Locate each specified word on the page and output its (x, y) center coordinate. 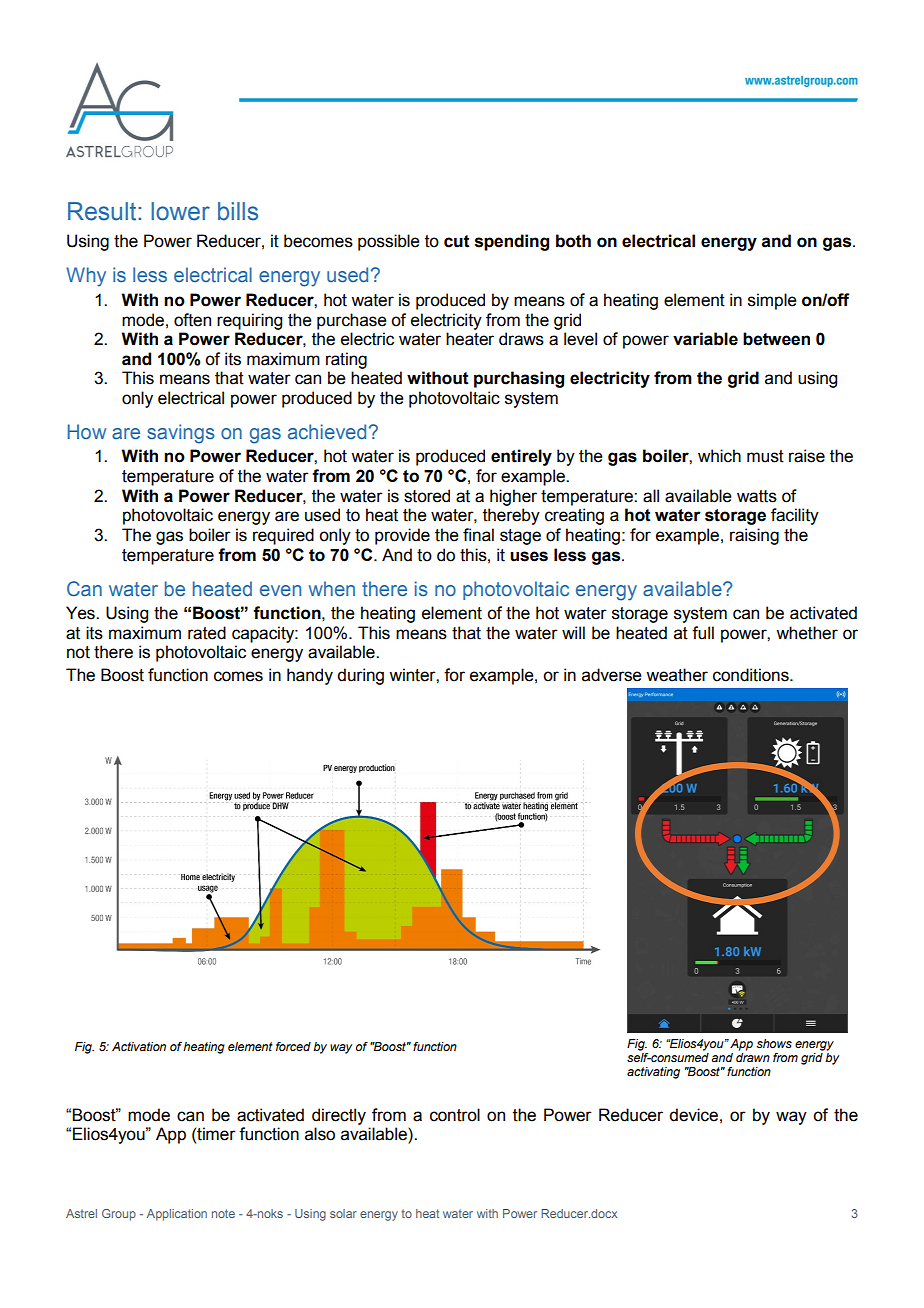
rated (207, 633)
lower (180, 211)
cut (457, 241)
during (360, 676)
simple (772, 301)
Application (177, 1215)
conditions (752, 675)
